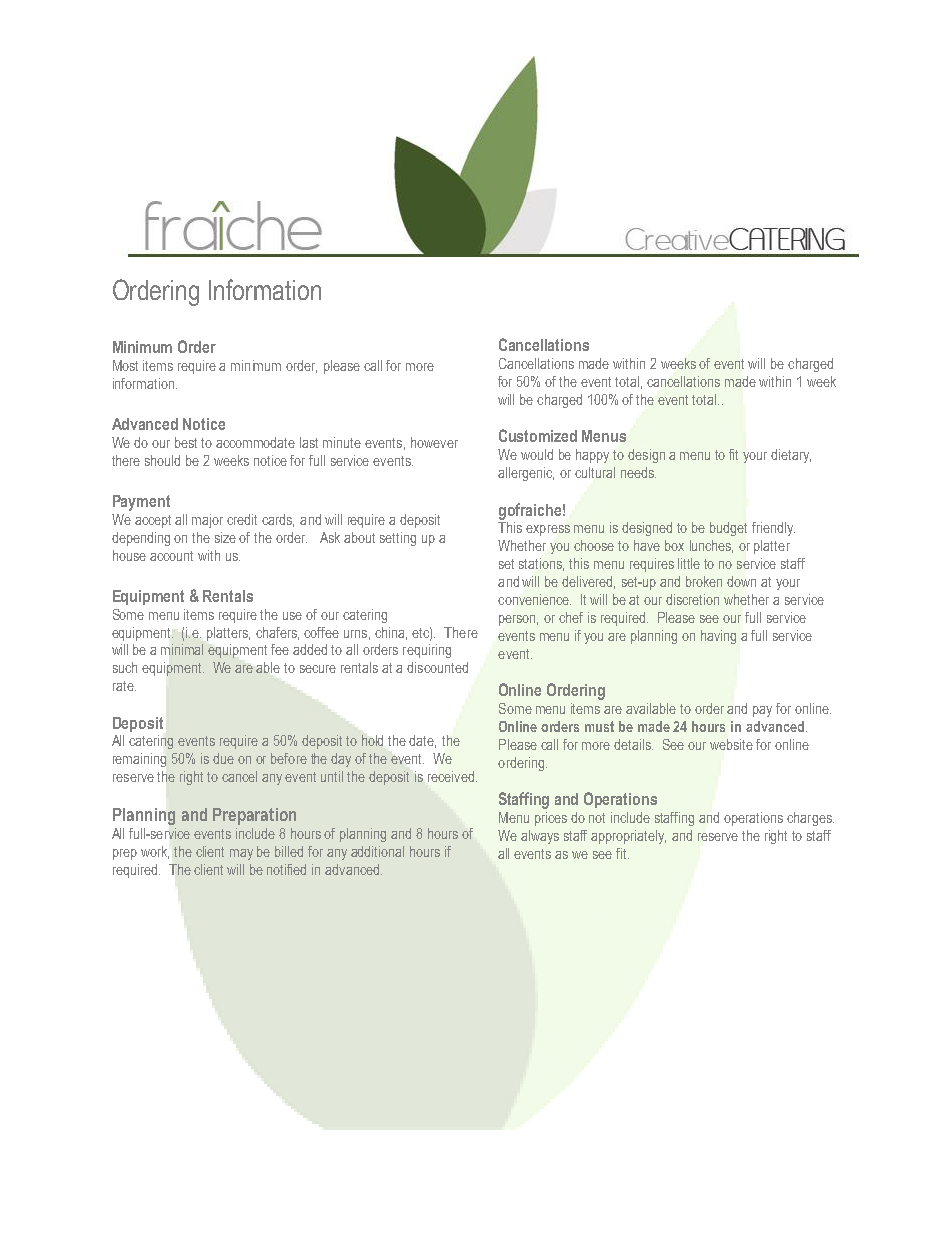  I want to click on having, so click(718, 637).
